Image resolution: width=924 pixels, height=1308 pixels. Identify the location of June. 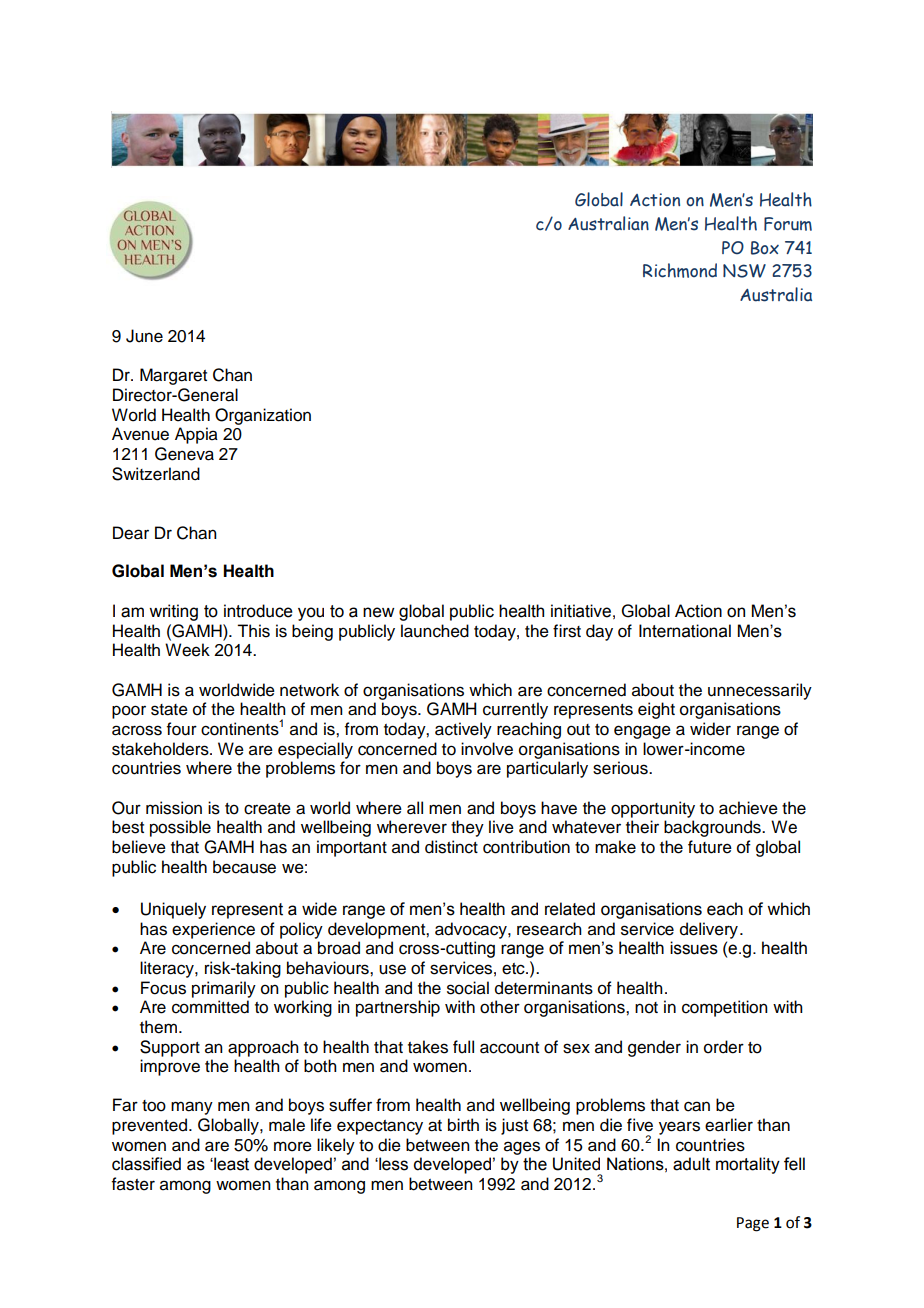
(144, 336).
